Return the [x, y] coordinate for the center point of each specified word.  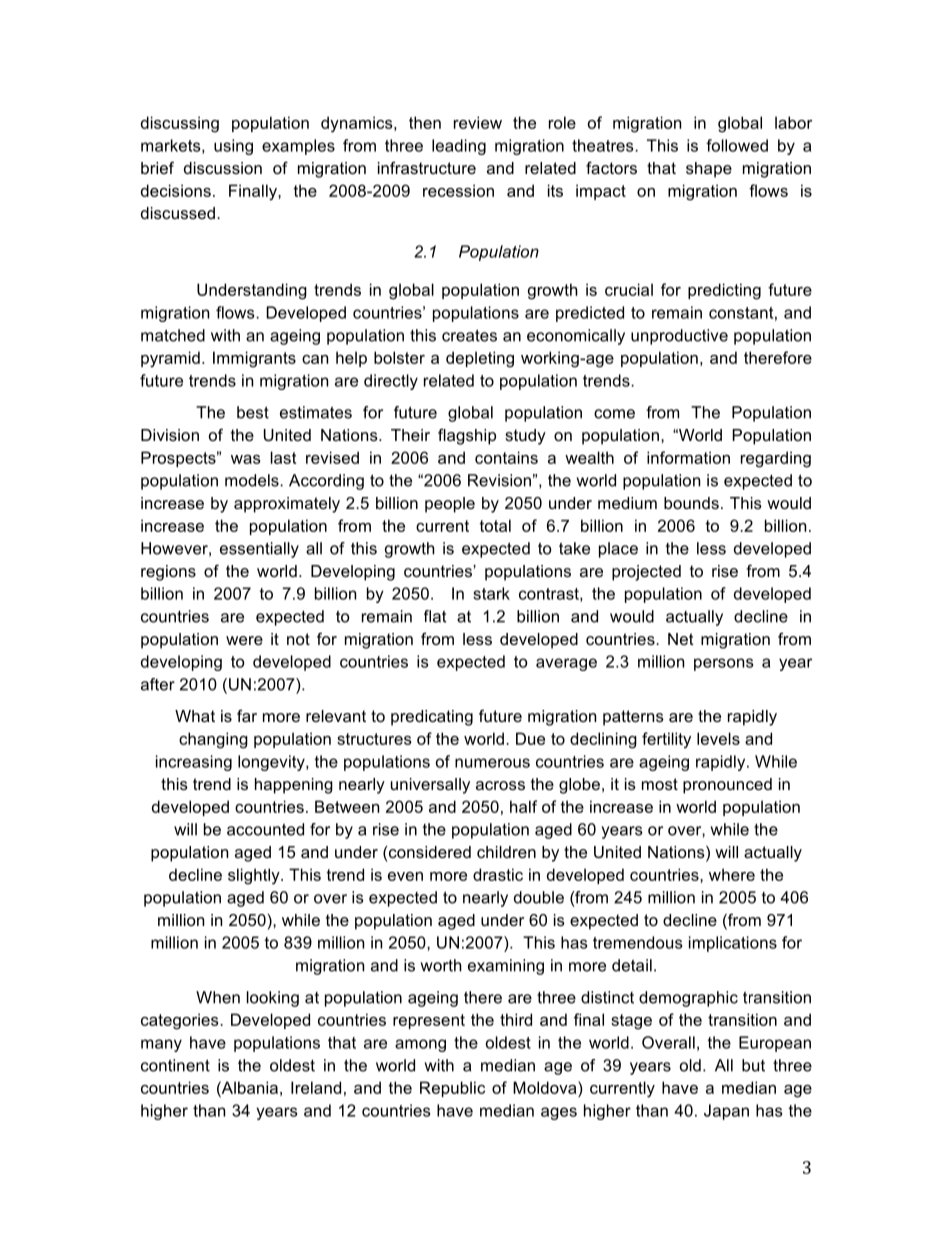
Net [681, 639]
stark [491, 593]
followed [737, 145]
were [244, 640]
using [233, 147]
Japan [726, 1112]
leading [459, 147]
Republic [452, 1089]
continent [175, 1065]
